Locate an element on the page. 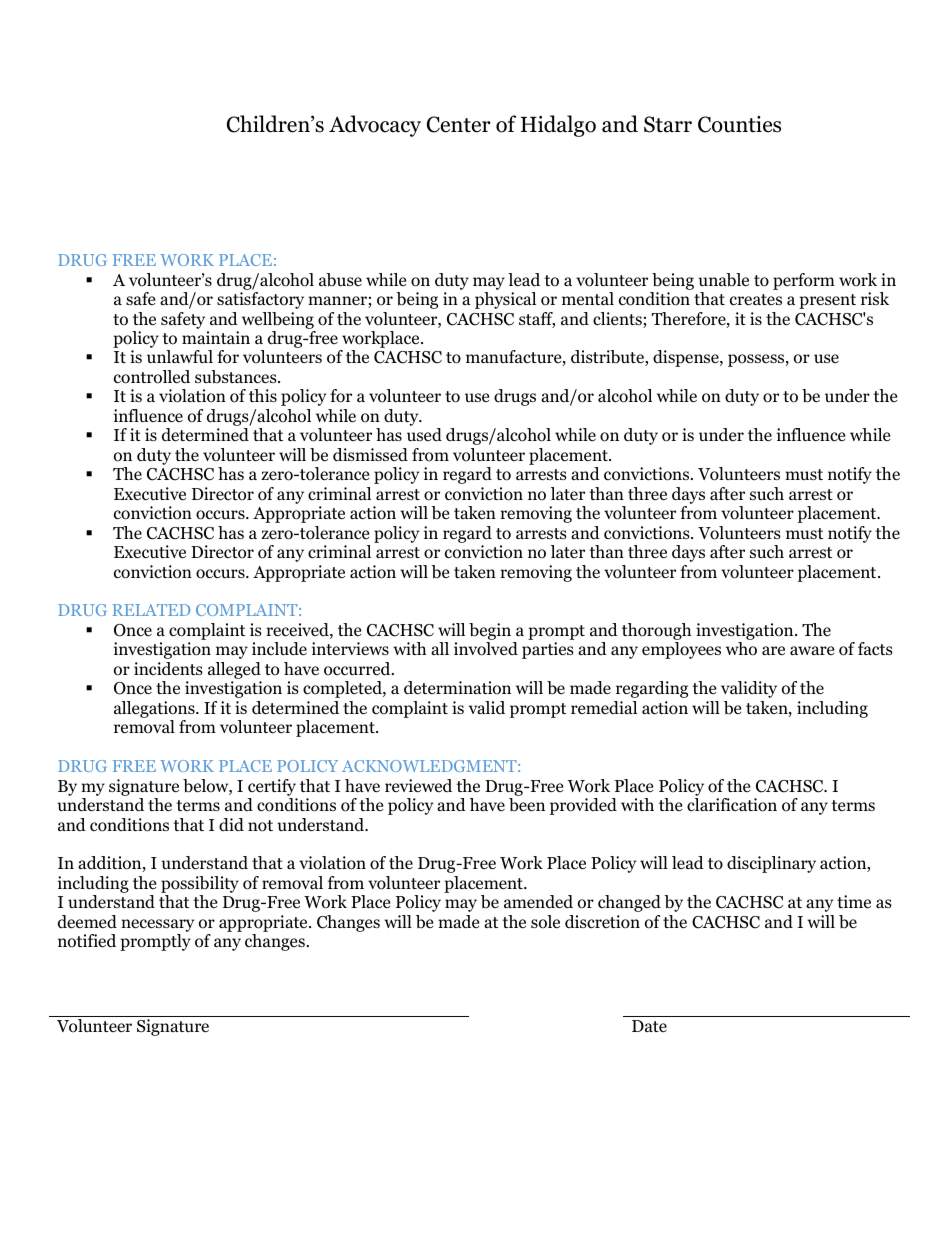 This image has width=952, height=1233. Center is located at coordinates (459, 124).
